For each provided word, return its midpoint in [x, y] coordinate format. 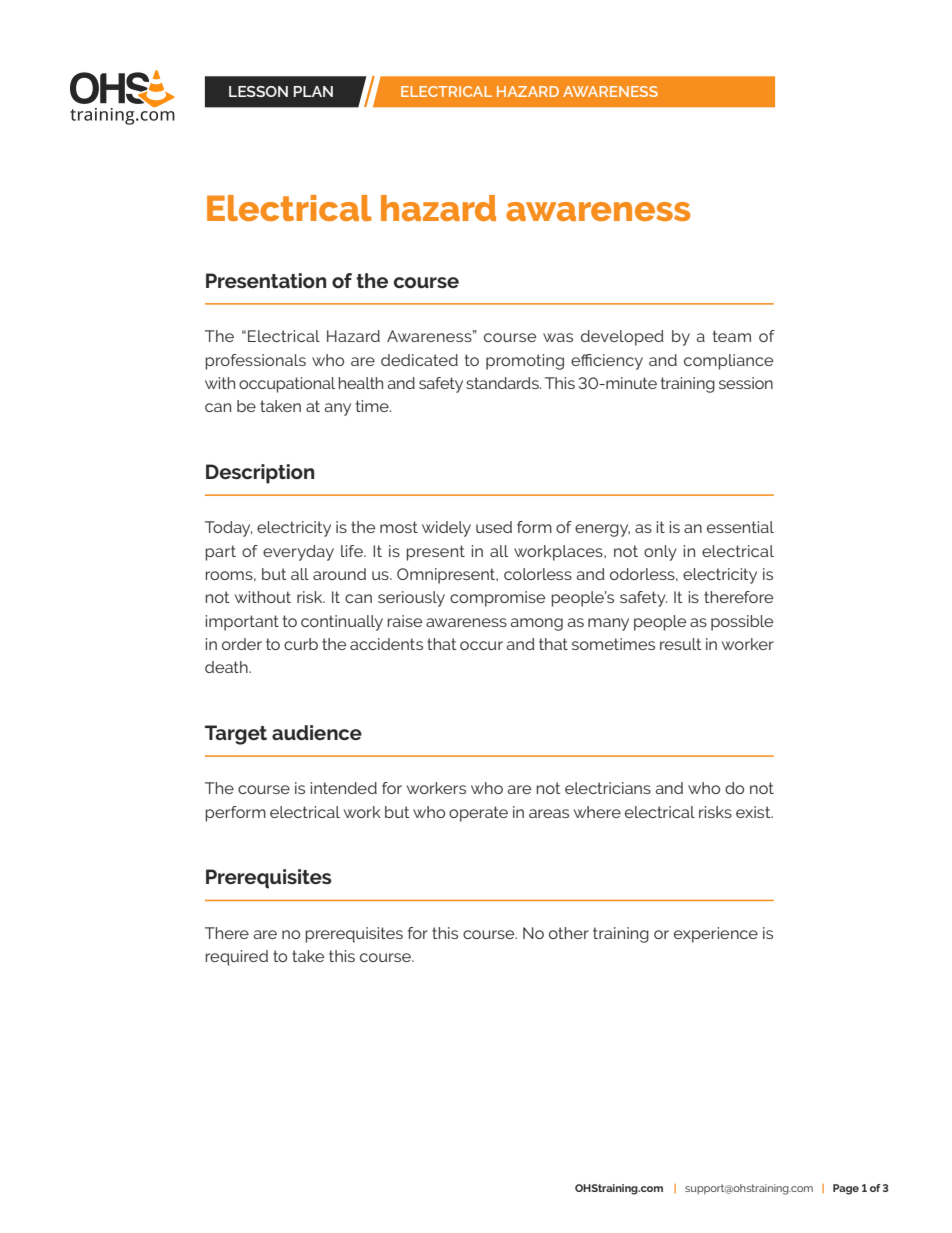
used [494, 527]
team [732, 336]
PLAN [313, 91]
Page [846, 1189]
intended [343, 788]
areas [549, 813]
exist [754, 812]
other [569, 933]
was [558, 337]
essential [740, 527]
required [236, 958]
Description [260, 474]
